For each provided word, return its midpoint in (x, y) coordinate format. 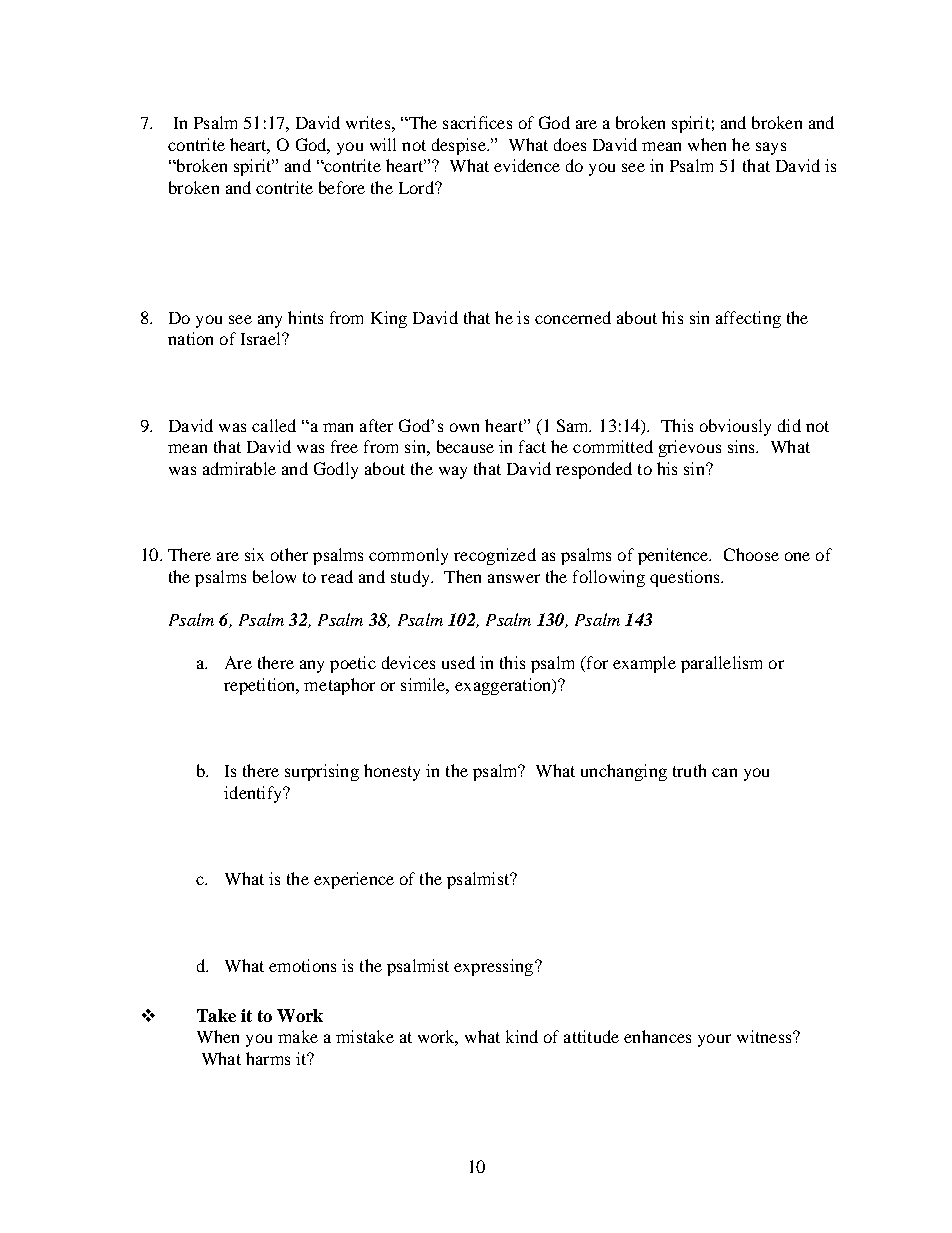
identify (254, 794)
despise (460, 146)
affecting (748, 319)
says (771, 148)
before (342, 187)
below (274, 576)
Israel (262, 338)
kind (522, 1036)
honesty (392, 772)
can (724, 772)
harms (268, 1058)
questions (686, 578)
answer (514, 578)
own (464, 427)
